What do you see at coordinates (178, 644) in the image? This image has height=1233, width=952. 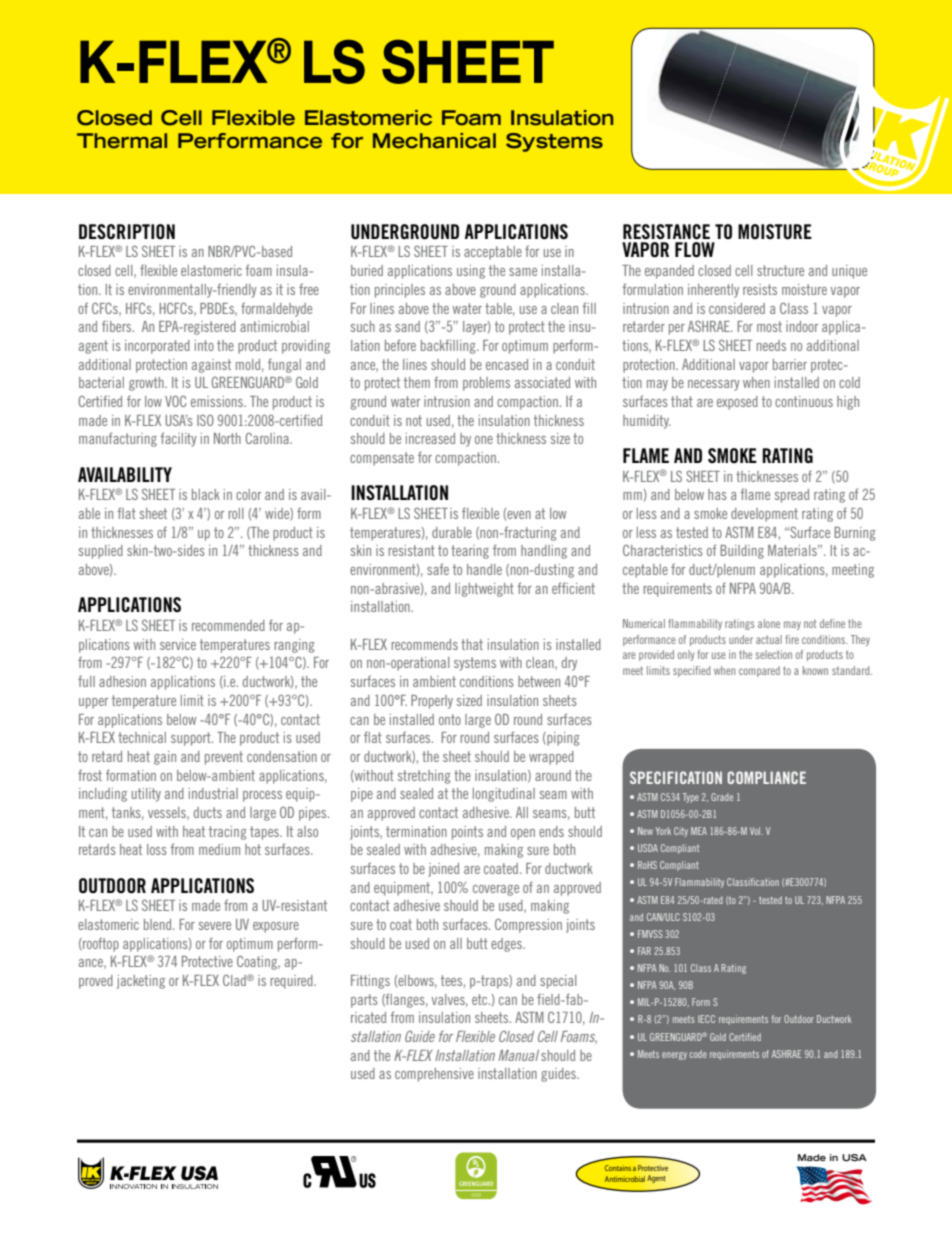 I see `service` at bounding box center [178, 644].
